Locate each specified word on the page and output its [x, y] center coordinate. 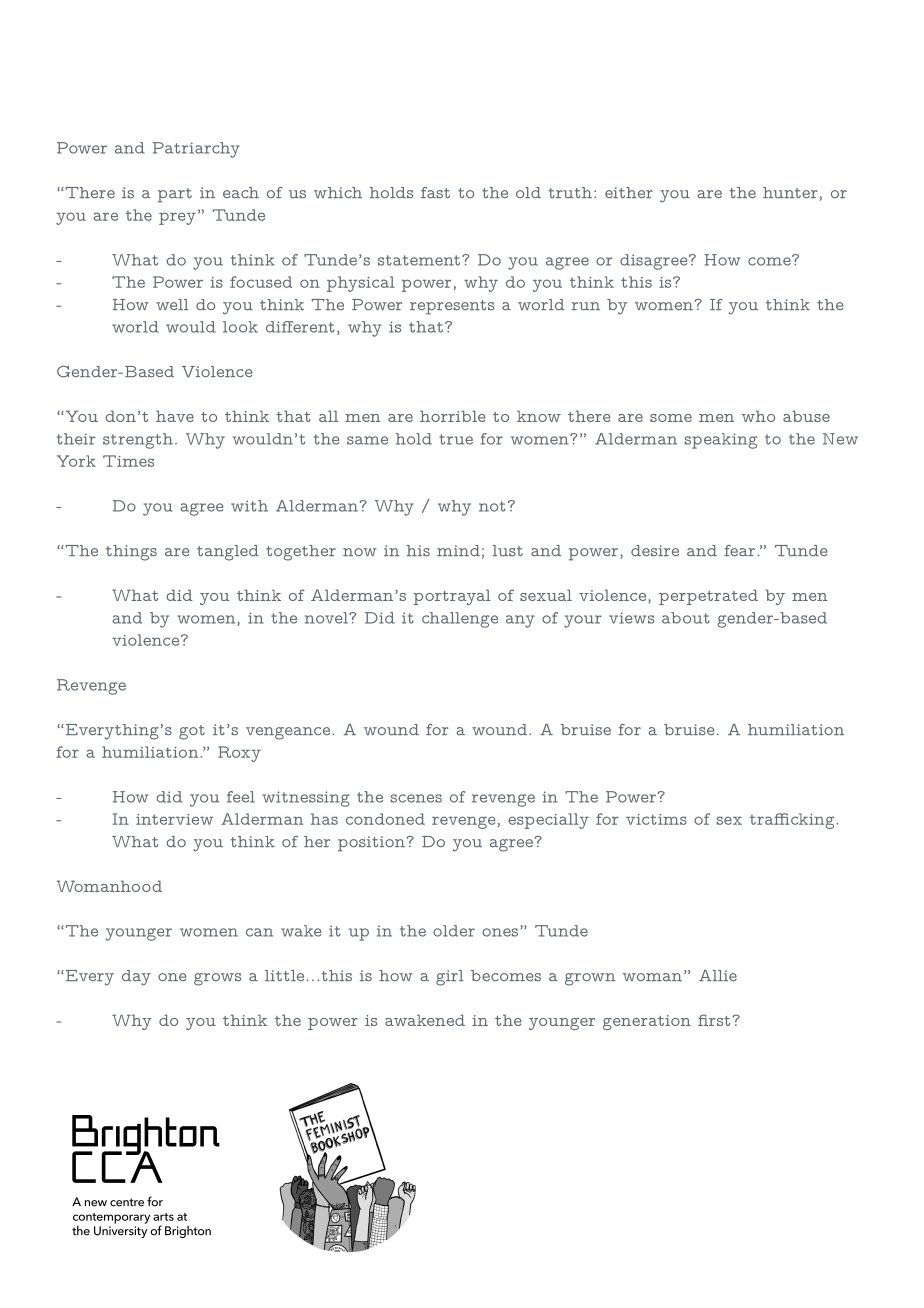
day [136, 978]
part [175, 195]
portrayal [452, 597]
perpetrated [708, 597]
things [131, 553]
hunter [790, 193]
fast [435, 192]
